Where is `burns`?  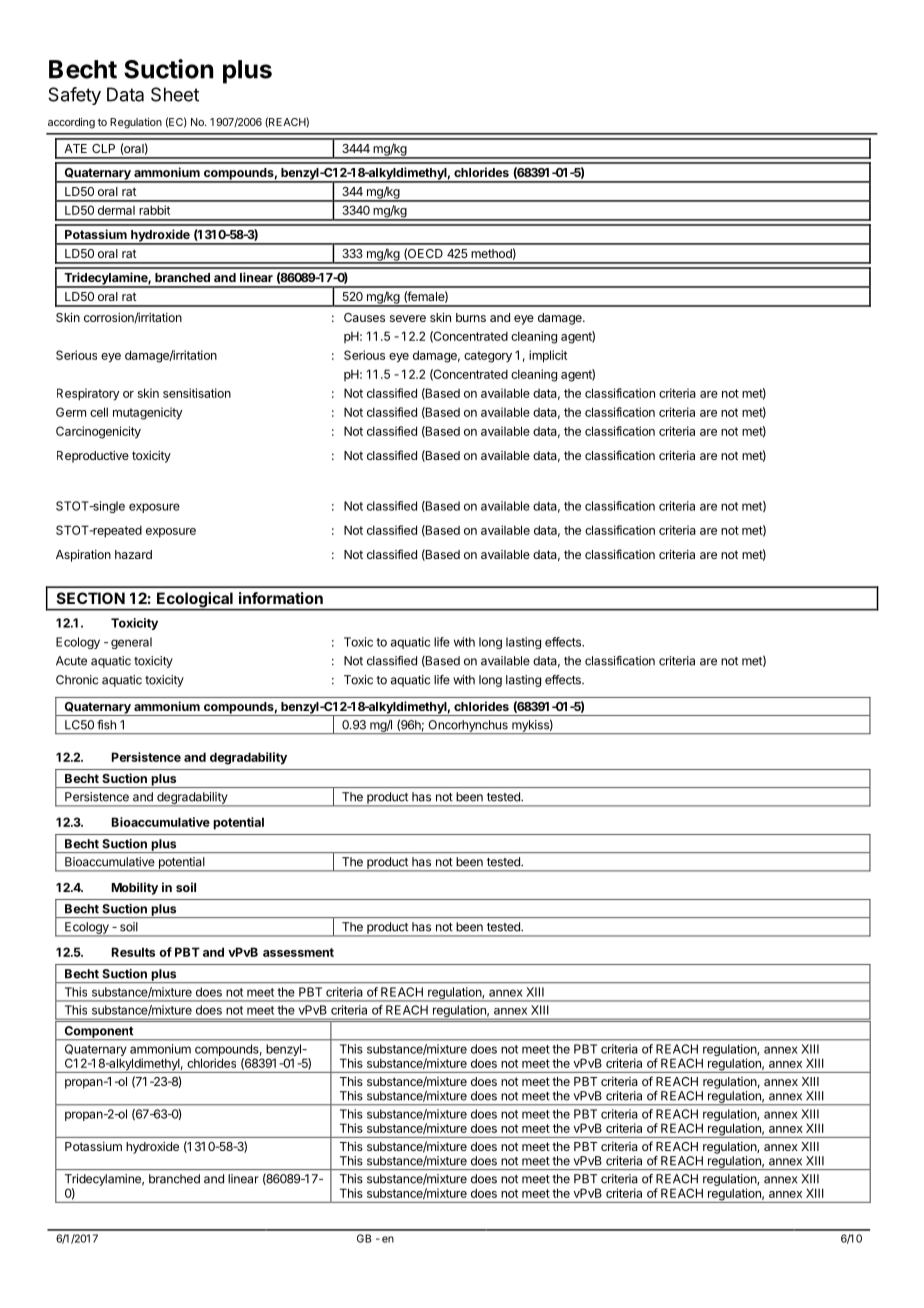
burns is located at coordinates (471, 317).
